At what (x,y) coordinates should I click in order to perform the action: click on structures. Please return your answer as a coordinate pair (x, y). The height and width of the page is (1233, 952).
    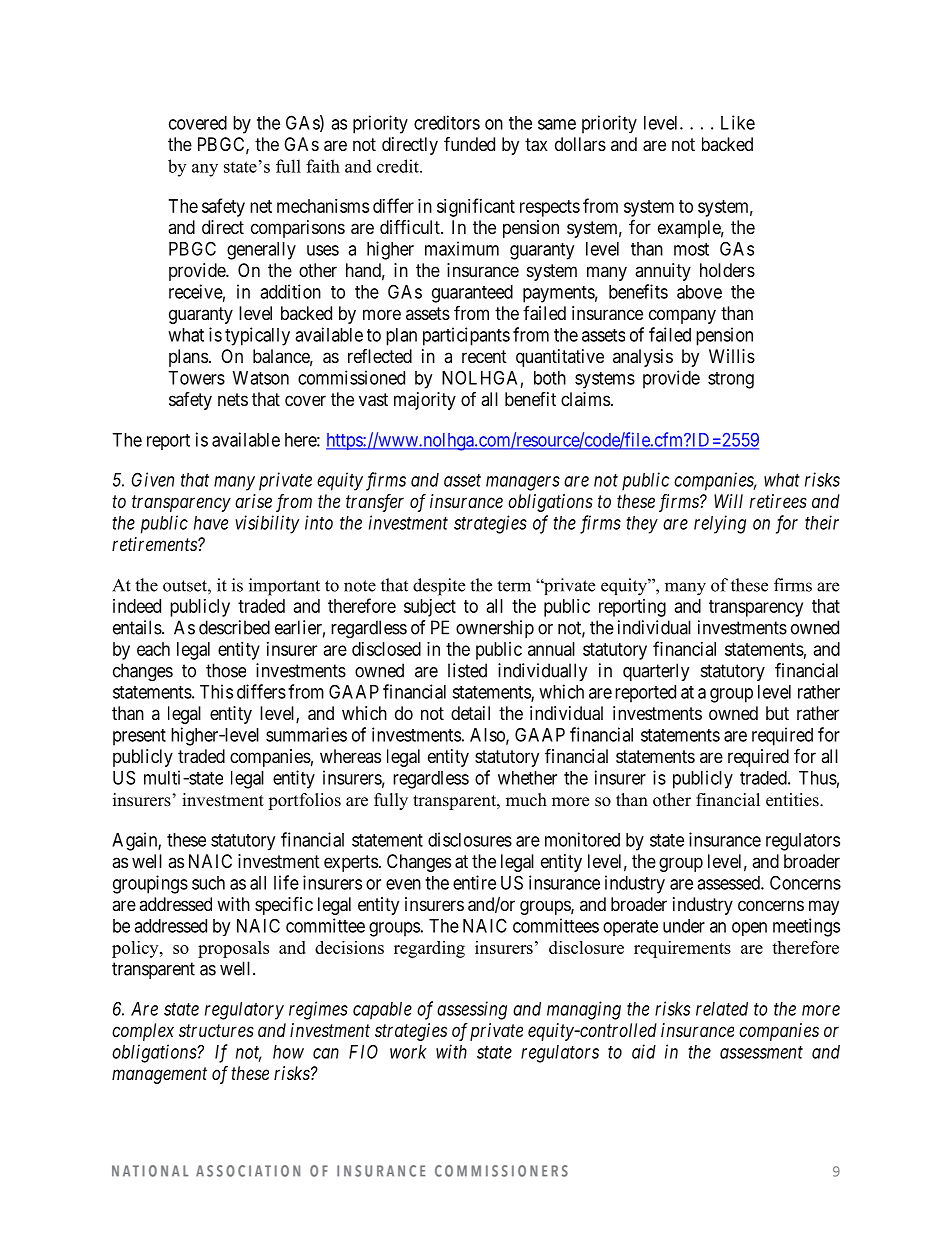
    Looking at the image, I should click on (216, 1030).
